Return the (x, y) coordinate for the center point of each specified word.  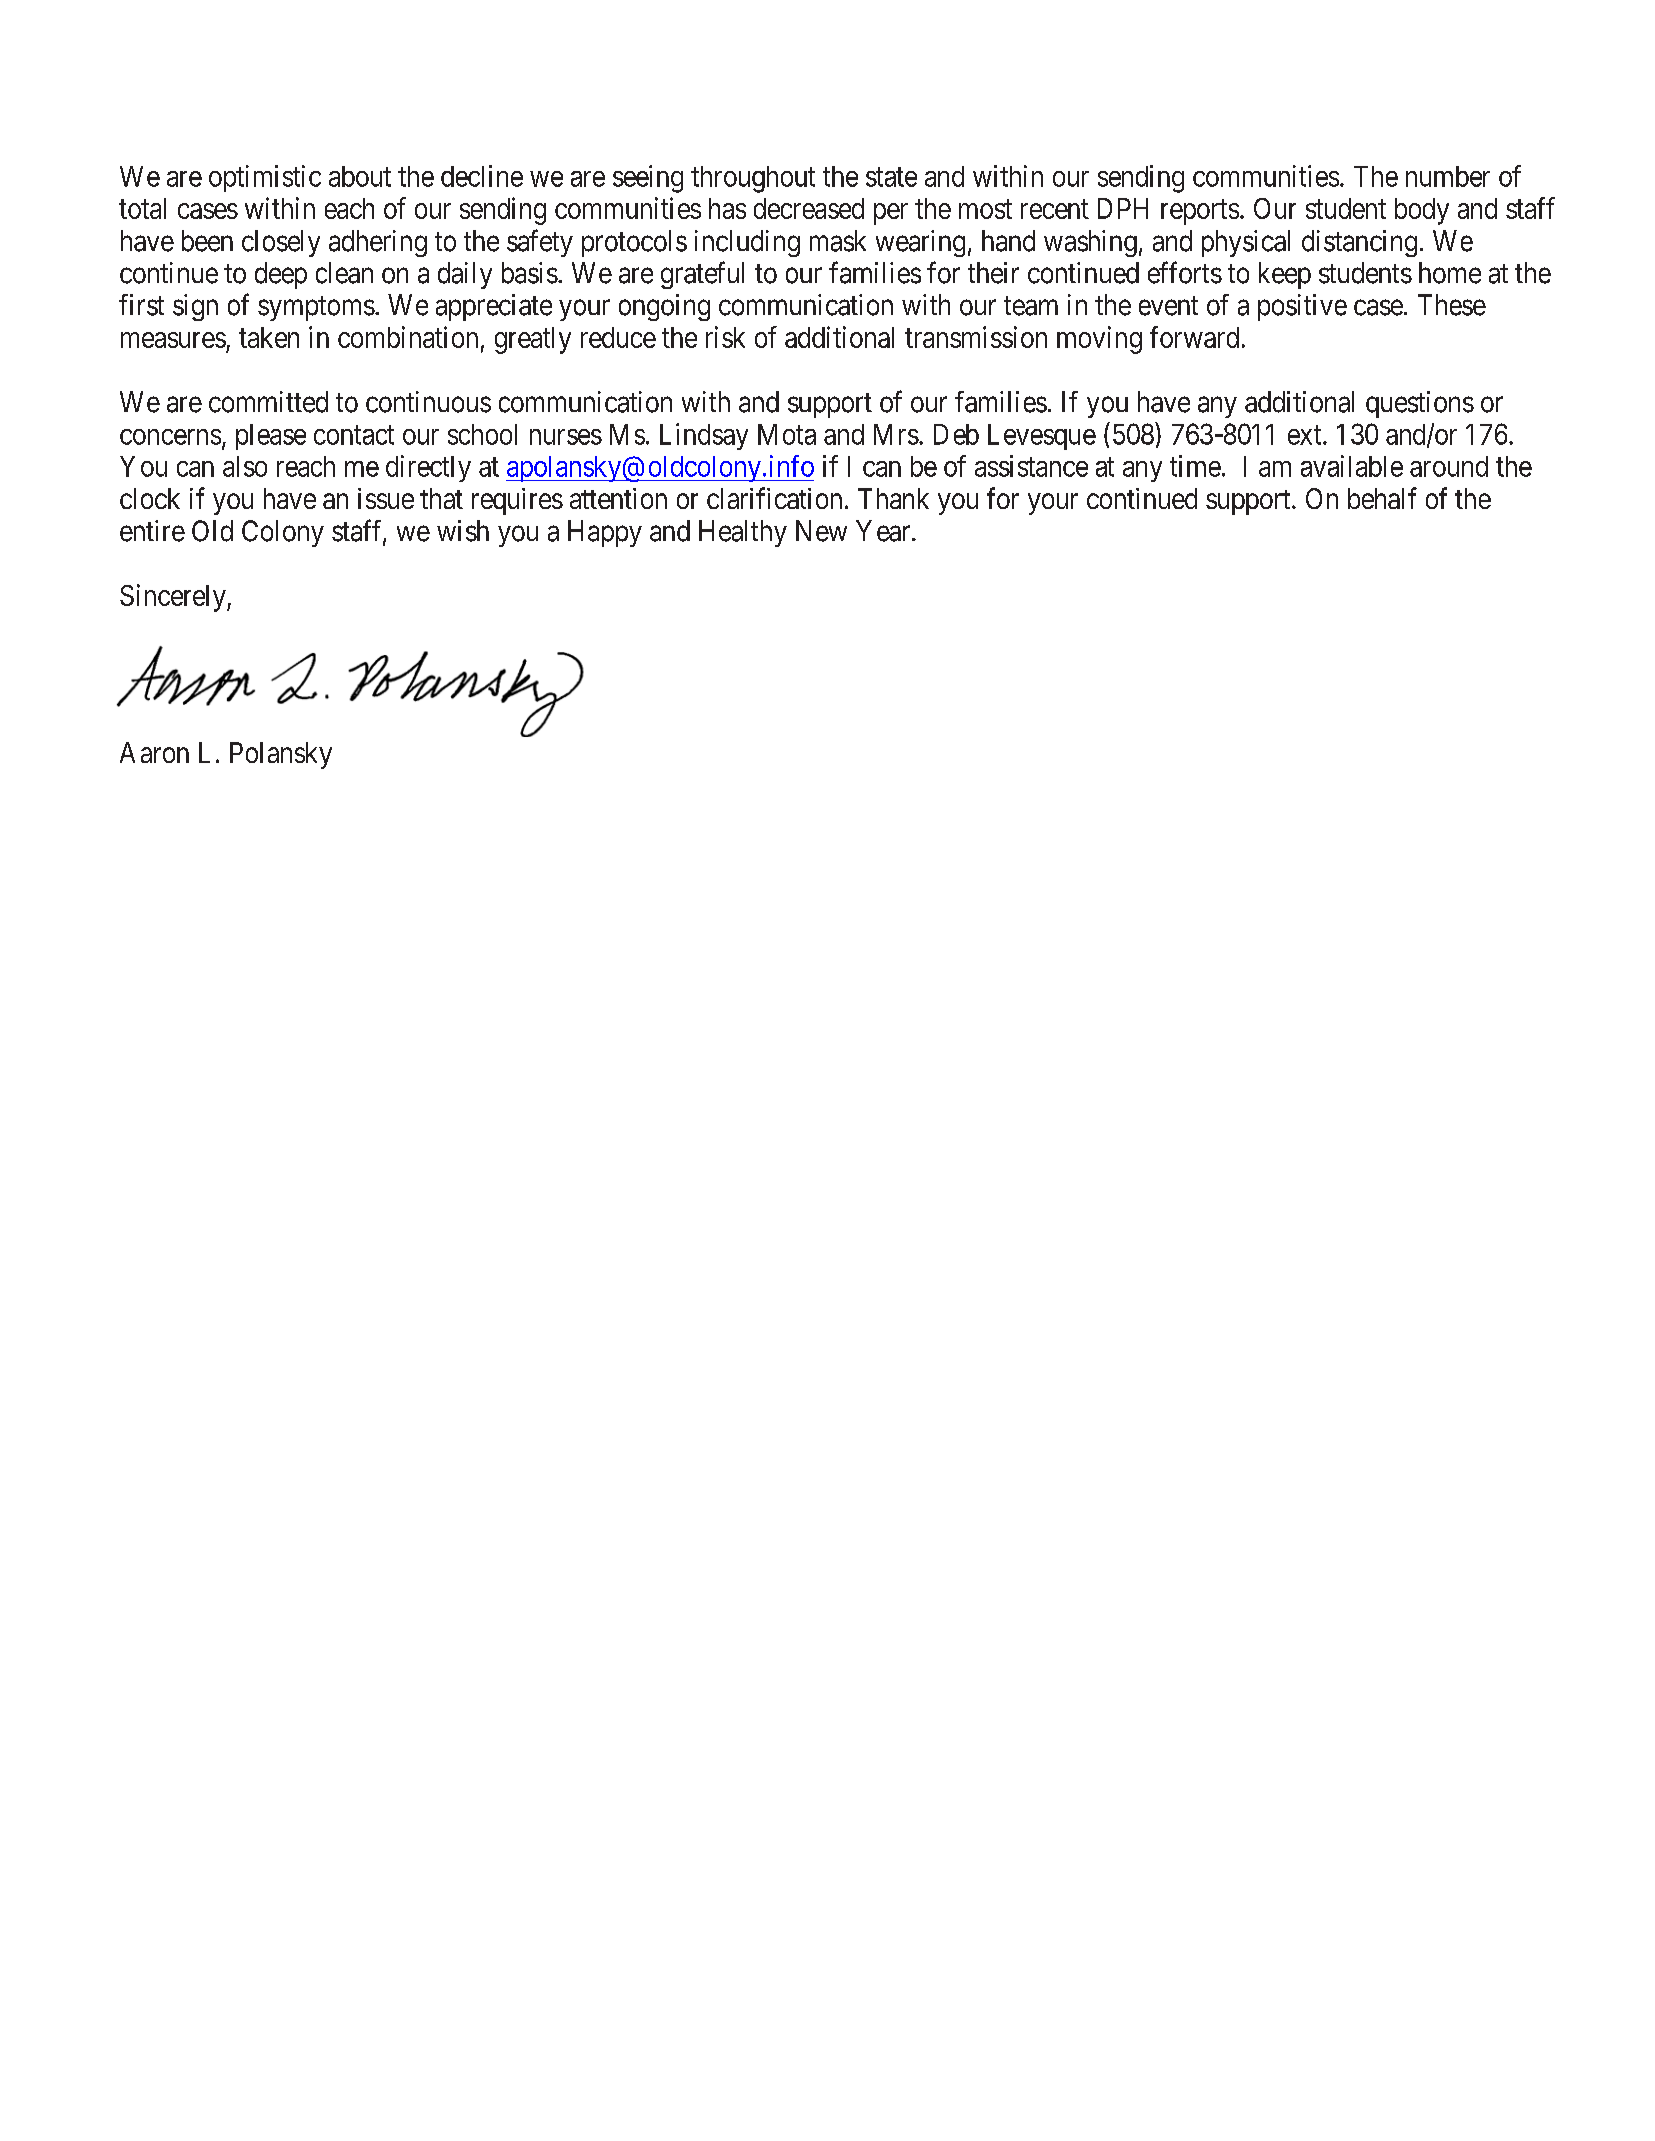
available (1352, 466)
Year (884, 531)
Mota (787, 434)
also (245, 466)
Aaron (154, 752)
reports (1200, 212)
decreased (809, 208)
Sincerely (174, 598)
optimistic (265, 178)
